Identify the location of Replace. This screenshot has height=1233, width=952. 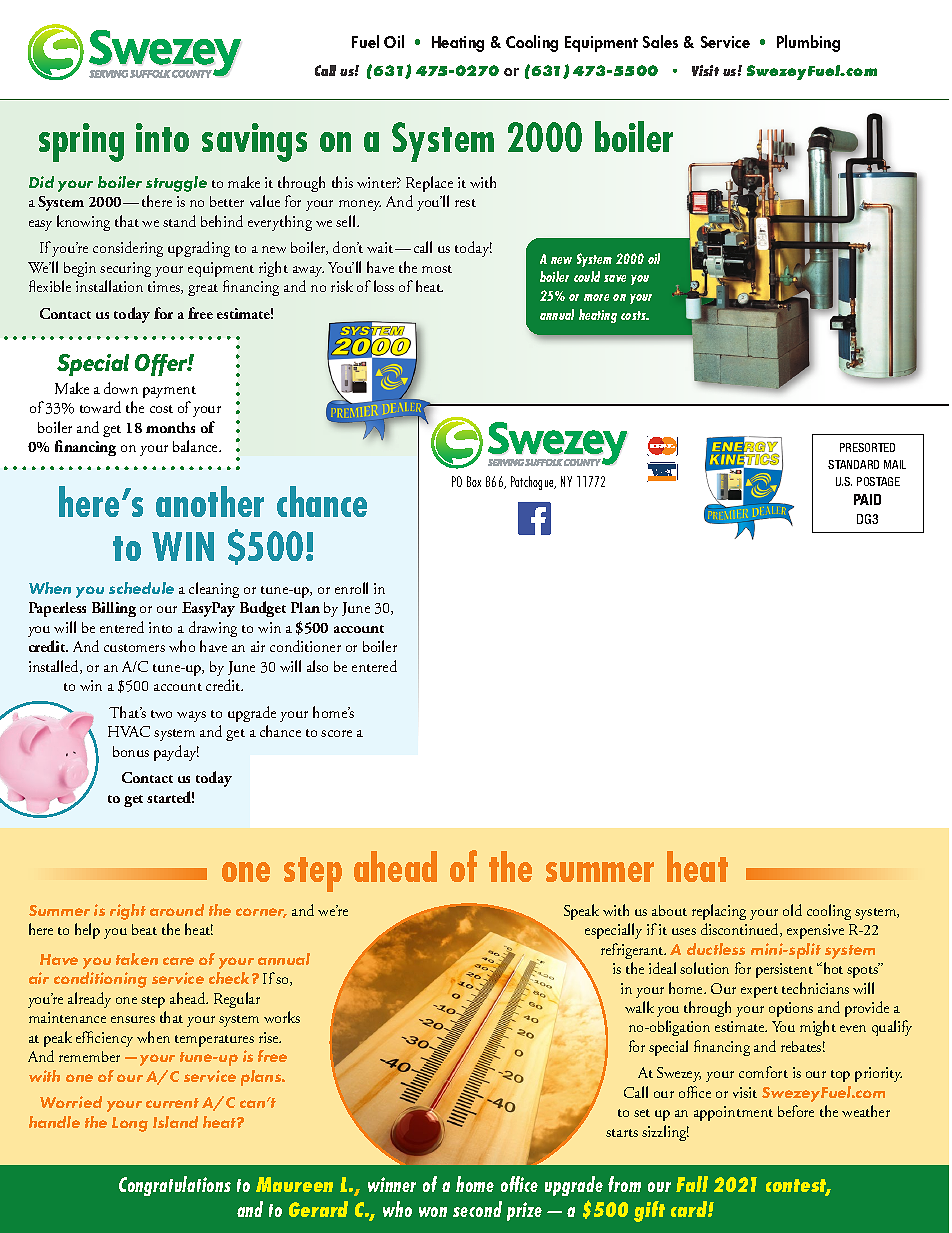
(429, 184).
